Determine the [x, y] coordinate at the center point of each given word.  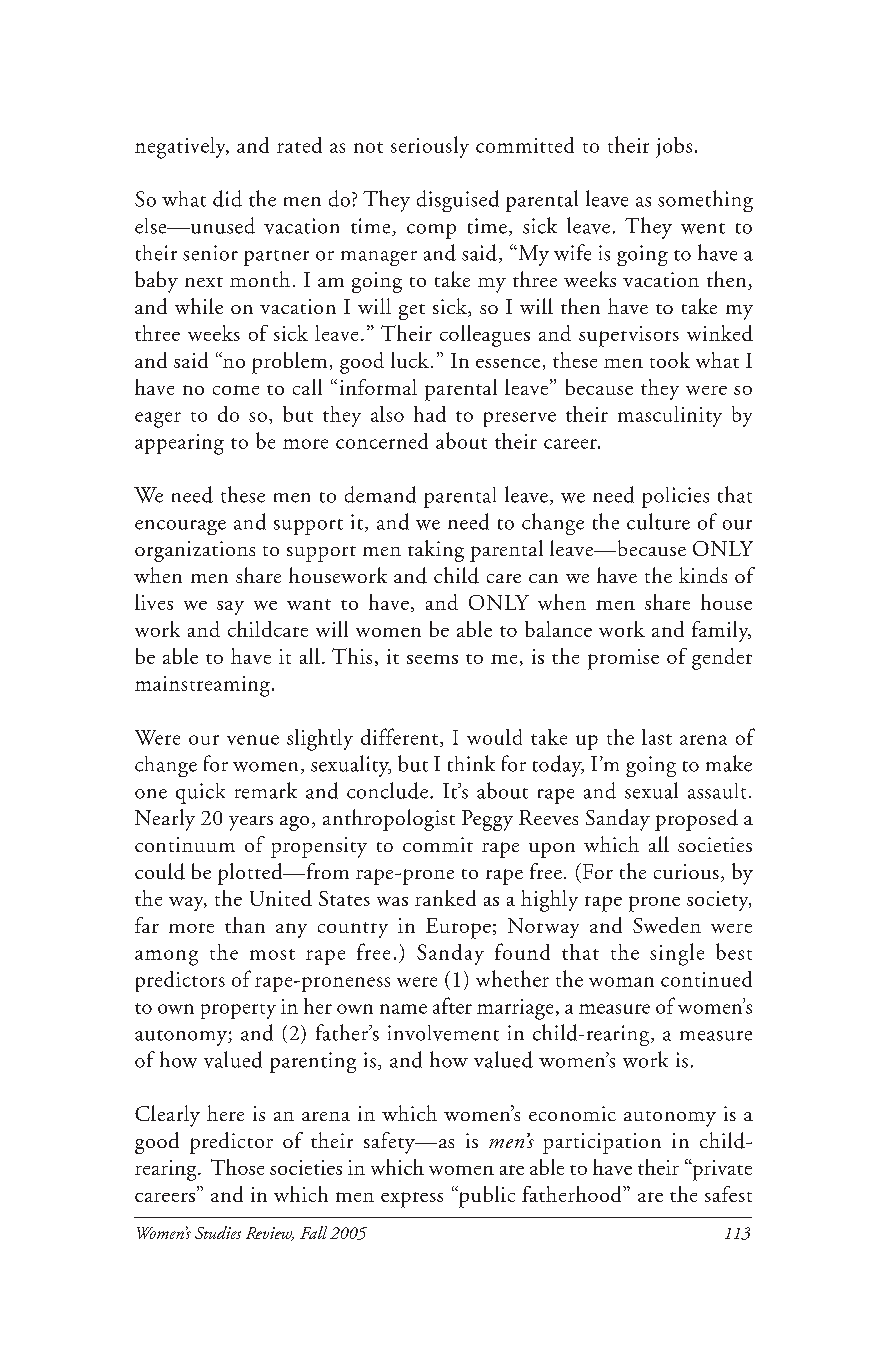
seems [432, 659]
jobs [674, 147]
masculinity [670, 416]
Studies [218, 1232]
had [430, 414]
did [227, 198]
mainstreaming [202, 686]
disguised [458, 201]
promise [623, 659]
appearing [179, 444]
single [677, 954]
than [245, 925]
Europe [458, 928]
